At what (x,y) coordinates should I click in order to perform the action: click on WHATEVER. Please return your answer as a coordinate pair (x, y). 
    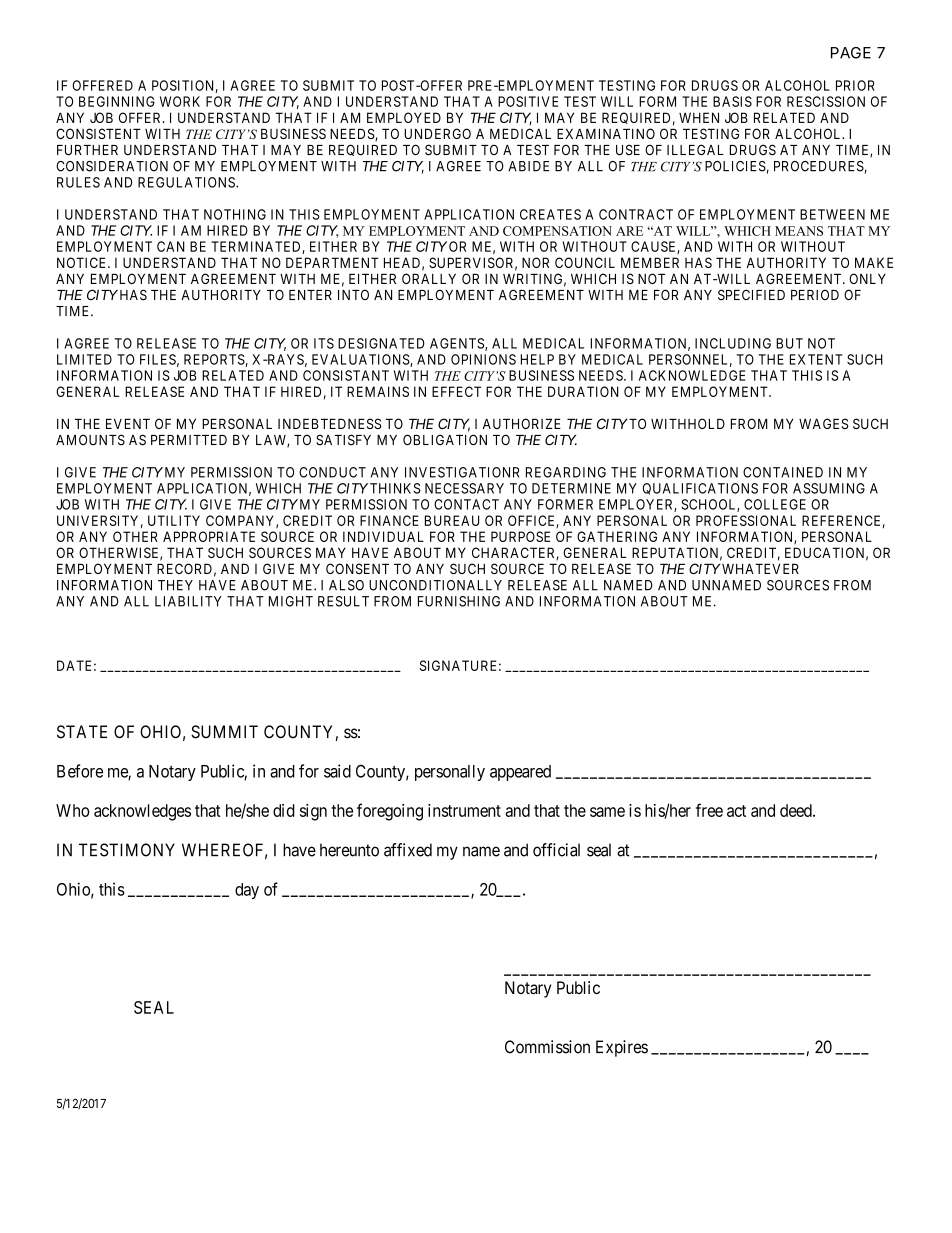
    Looking at the image, I should click on (760, 568).
